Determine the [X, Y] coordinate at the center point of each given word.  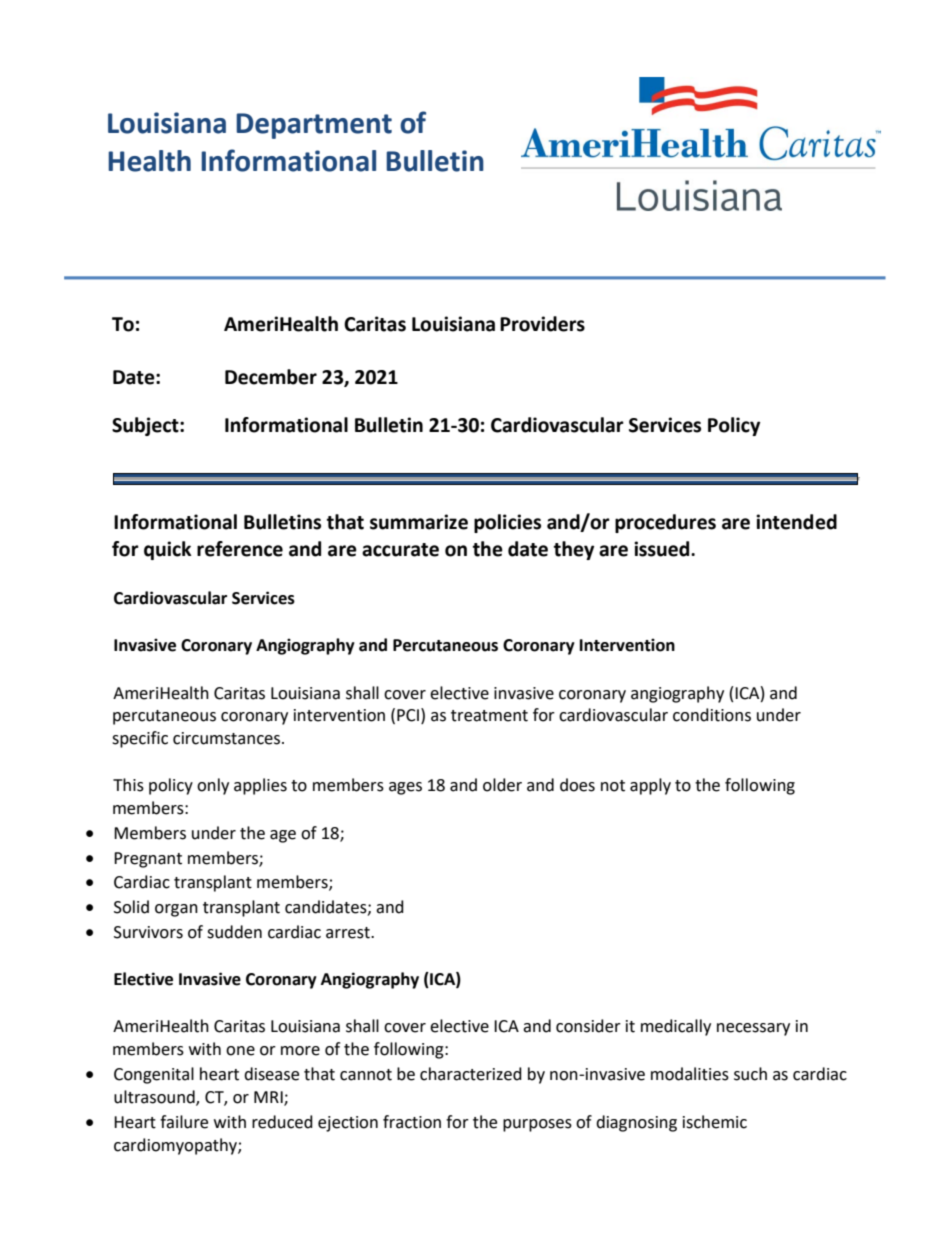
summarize [419, 522]
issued [663, 549]
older [502, 785]
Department [314, 126]
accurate [400, 550]
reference [240, 549]
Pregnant [148, 860]
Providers [542, 324]
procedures [665, 523]
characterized [471, 1074]
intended [796, 522]
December [271, 377]
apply [650, 786]
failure [184, 1122]
